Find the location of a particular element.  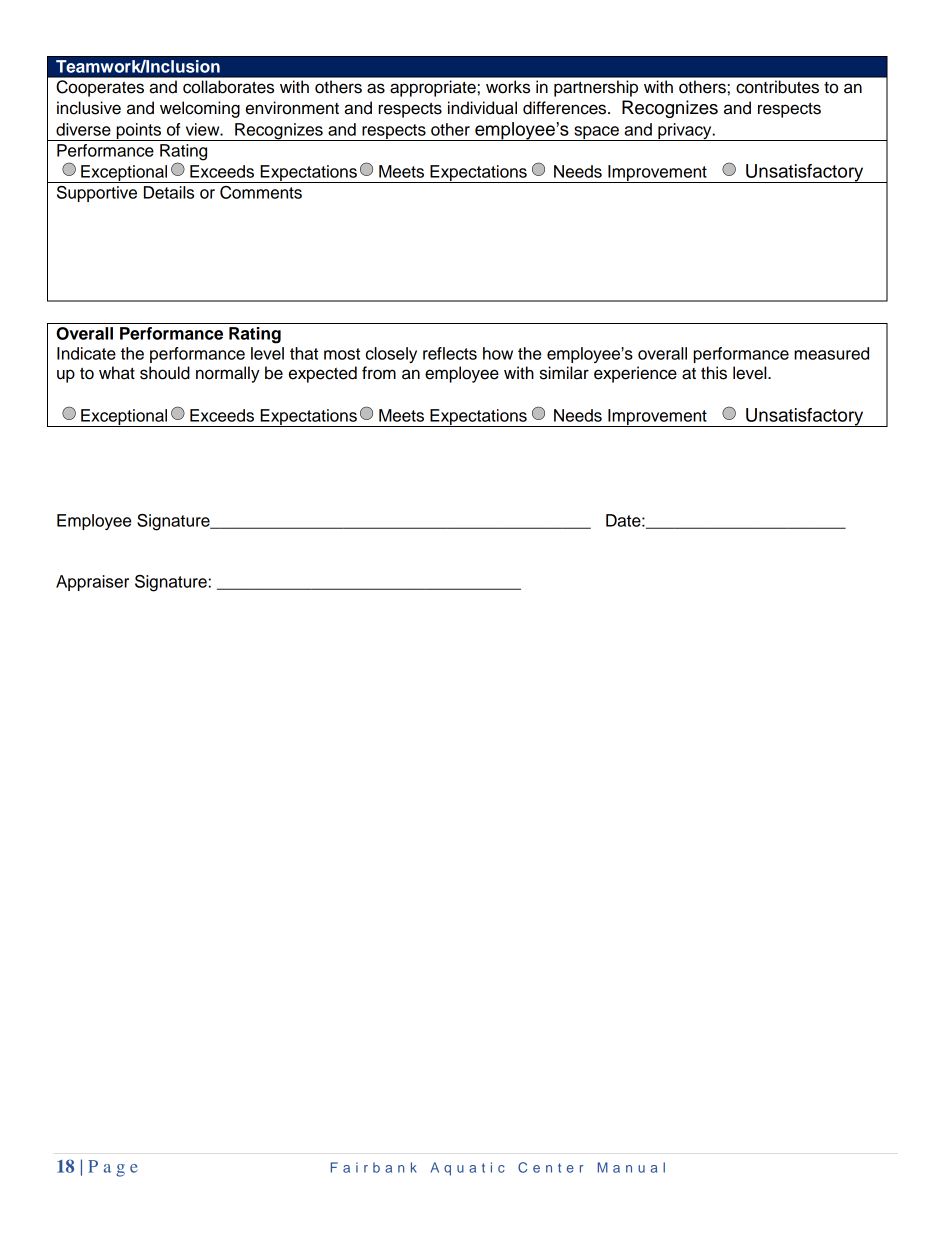

from is located at coordinates (379, 373).
